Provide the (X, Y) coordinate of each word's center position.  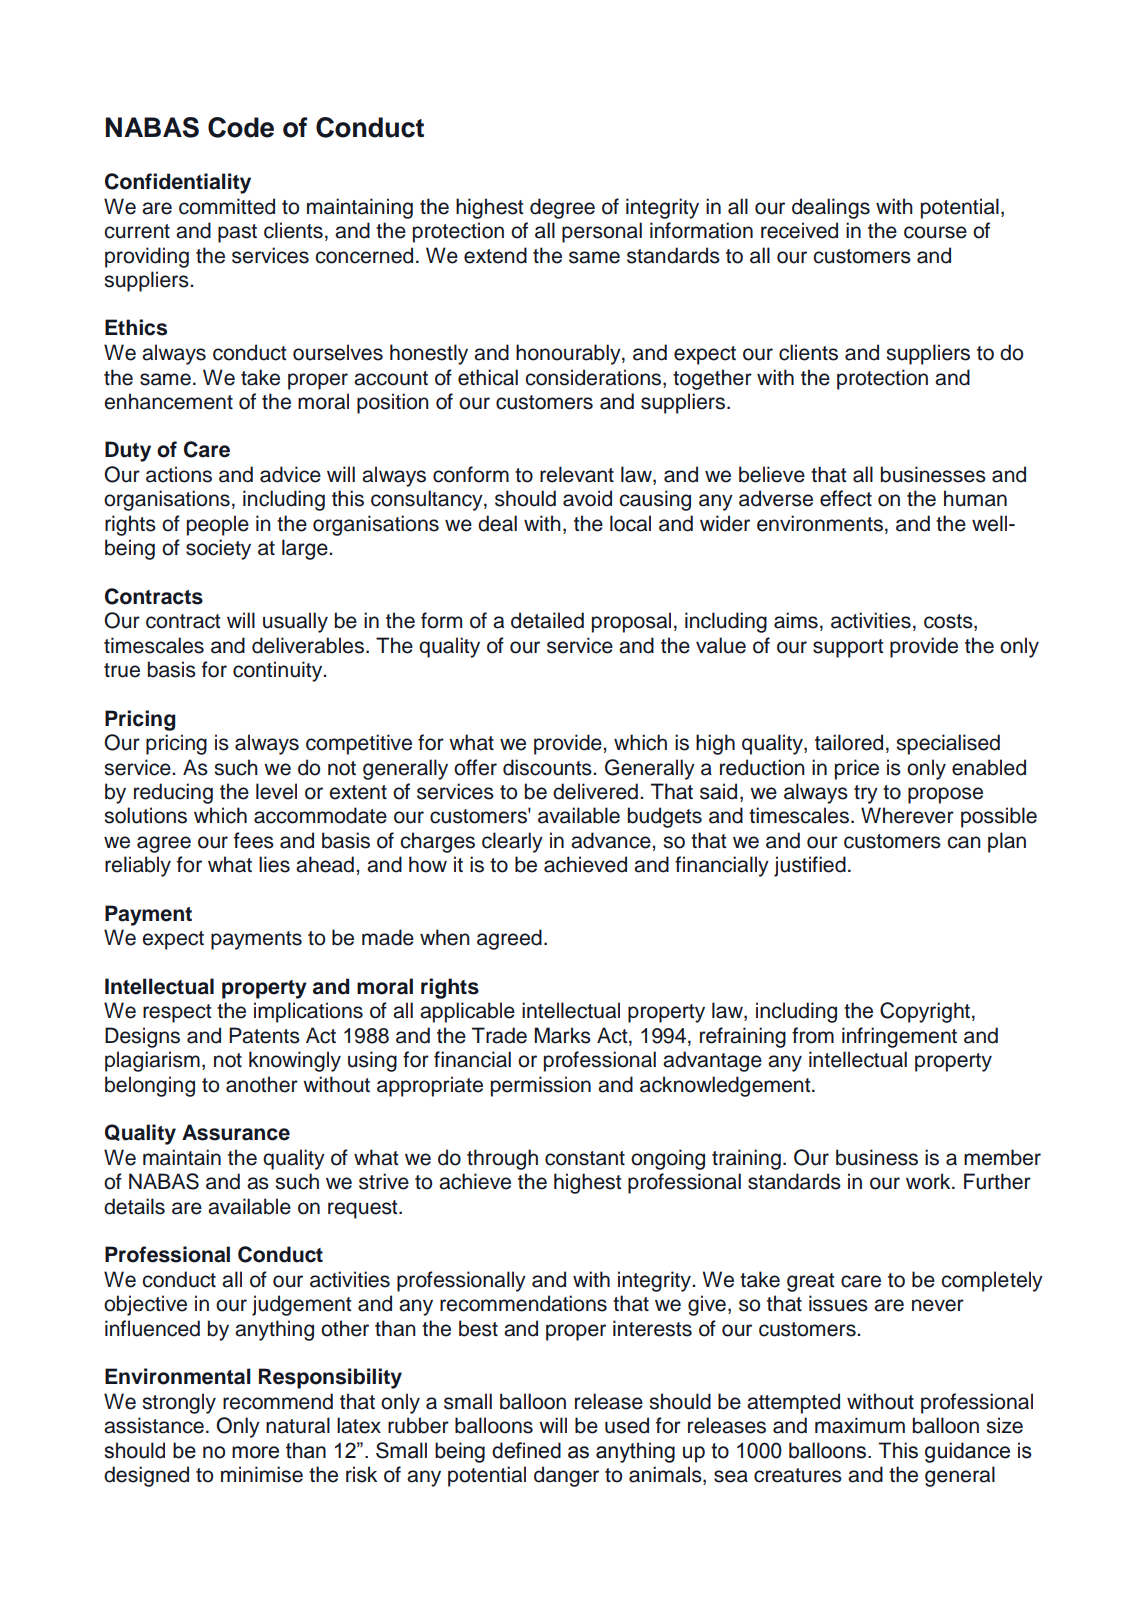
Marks (562, 1035)
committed (227, 206)
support (848, 648)
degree (562, 208)
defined (526, 1450)
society (218, 549)
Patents (264, 1035)
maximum (860, 1425)
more (255, 1452)
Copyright (926, 1012)
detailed (547, 620)
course (935, 232)
